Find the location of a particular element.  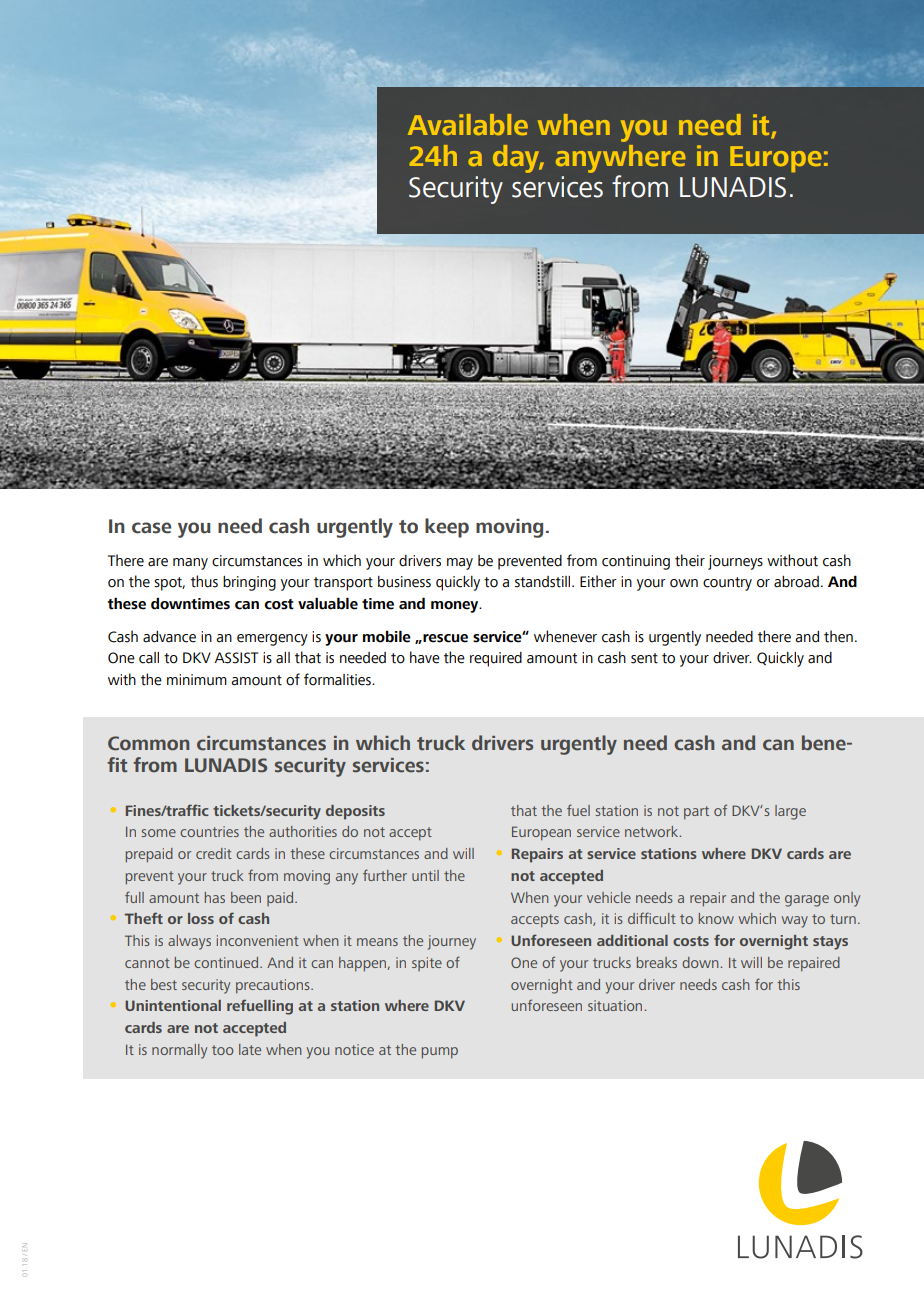

required is located at coordinates (496, 659).
